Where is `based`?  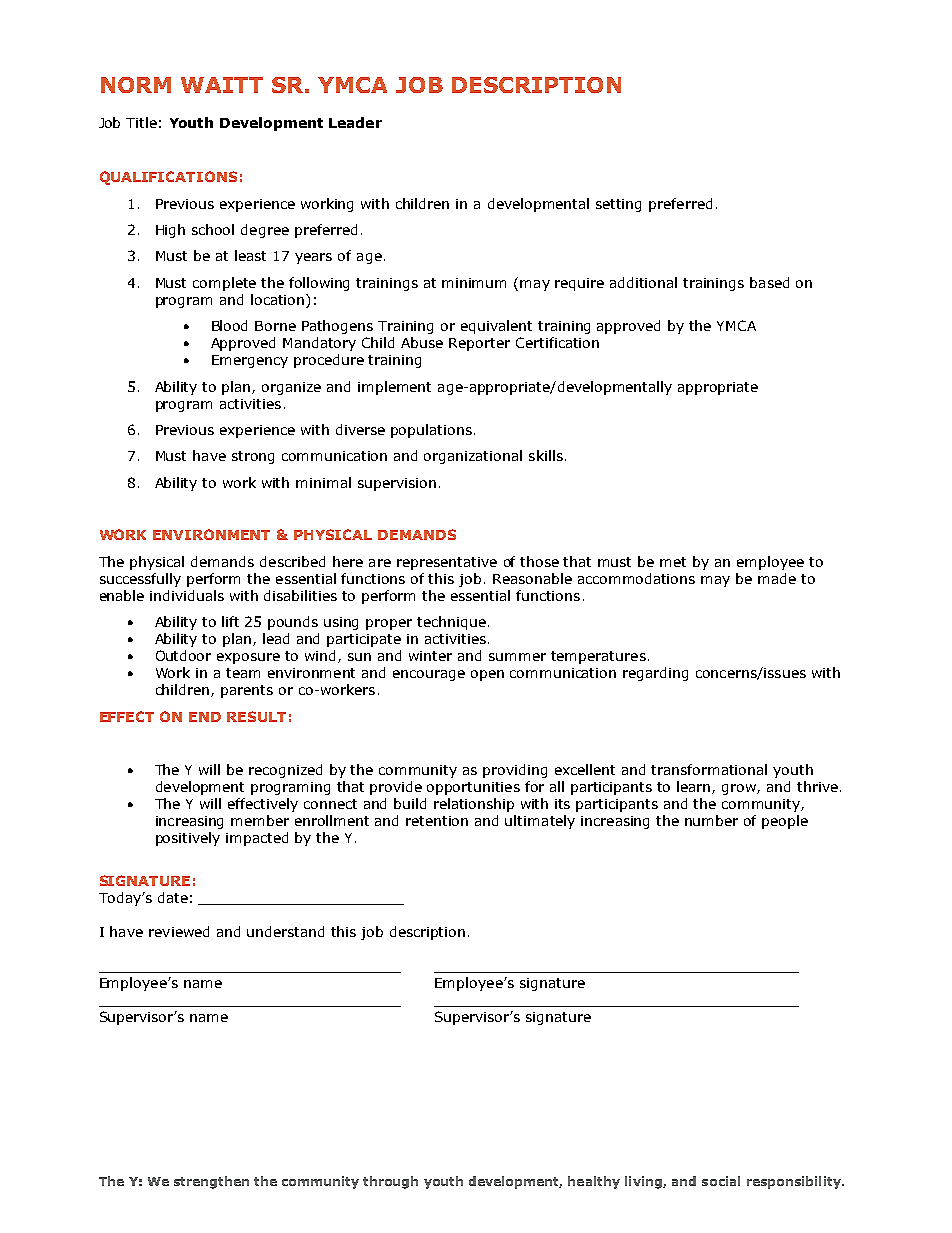
based is located at coordinates (769, 282).
